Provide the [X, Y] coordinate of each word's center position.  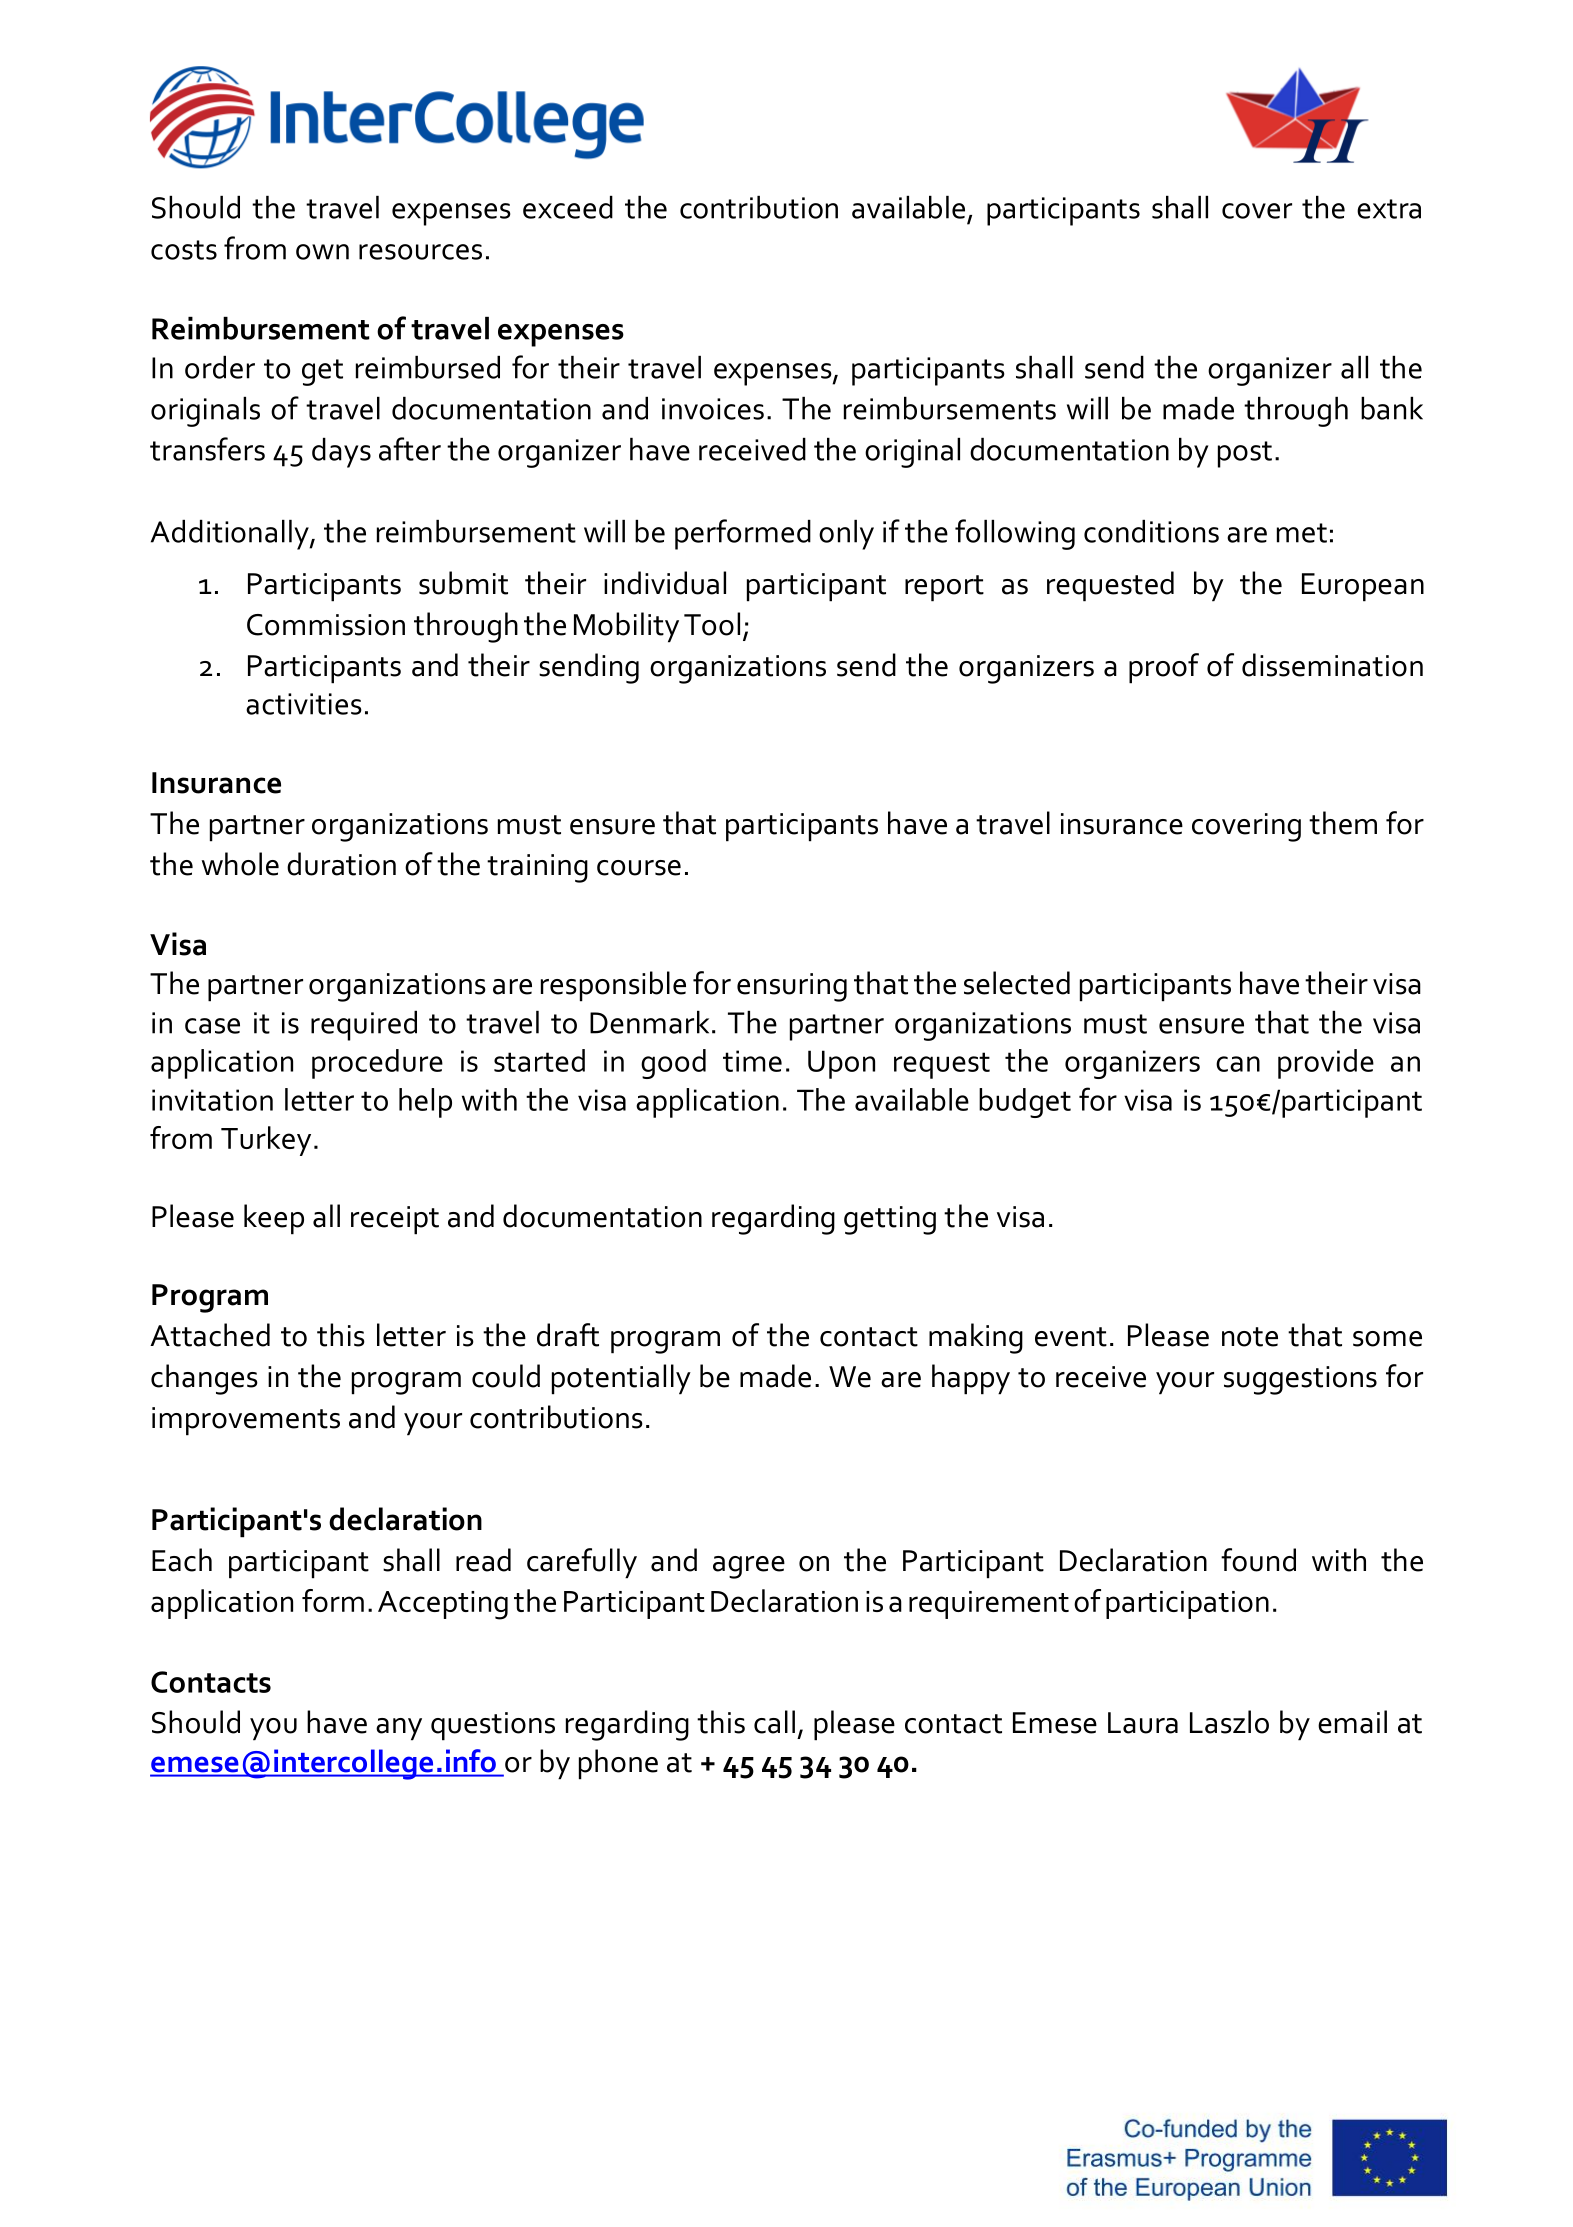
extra [1389, 209]
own [322, 252]
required [364, 1026]
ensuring [792, 987]
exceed [568, 207]
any [399, 1729]
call [774, 1722]
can [1238, 1064]
